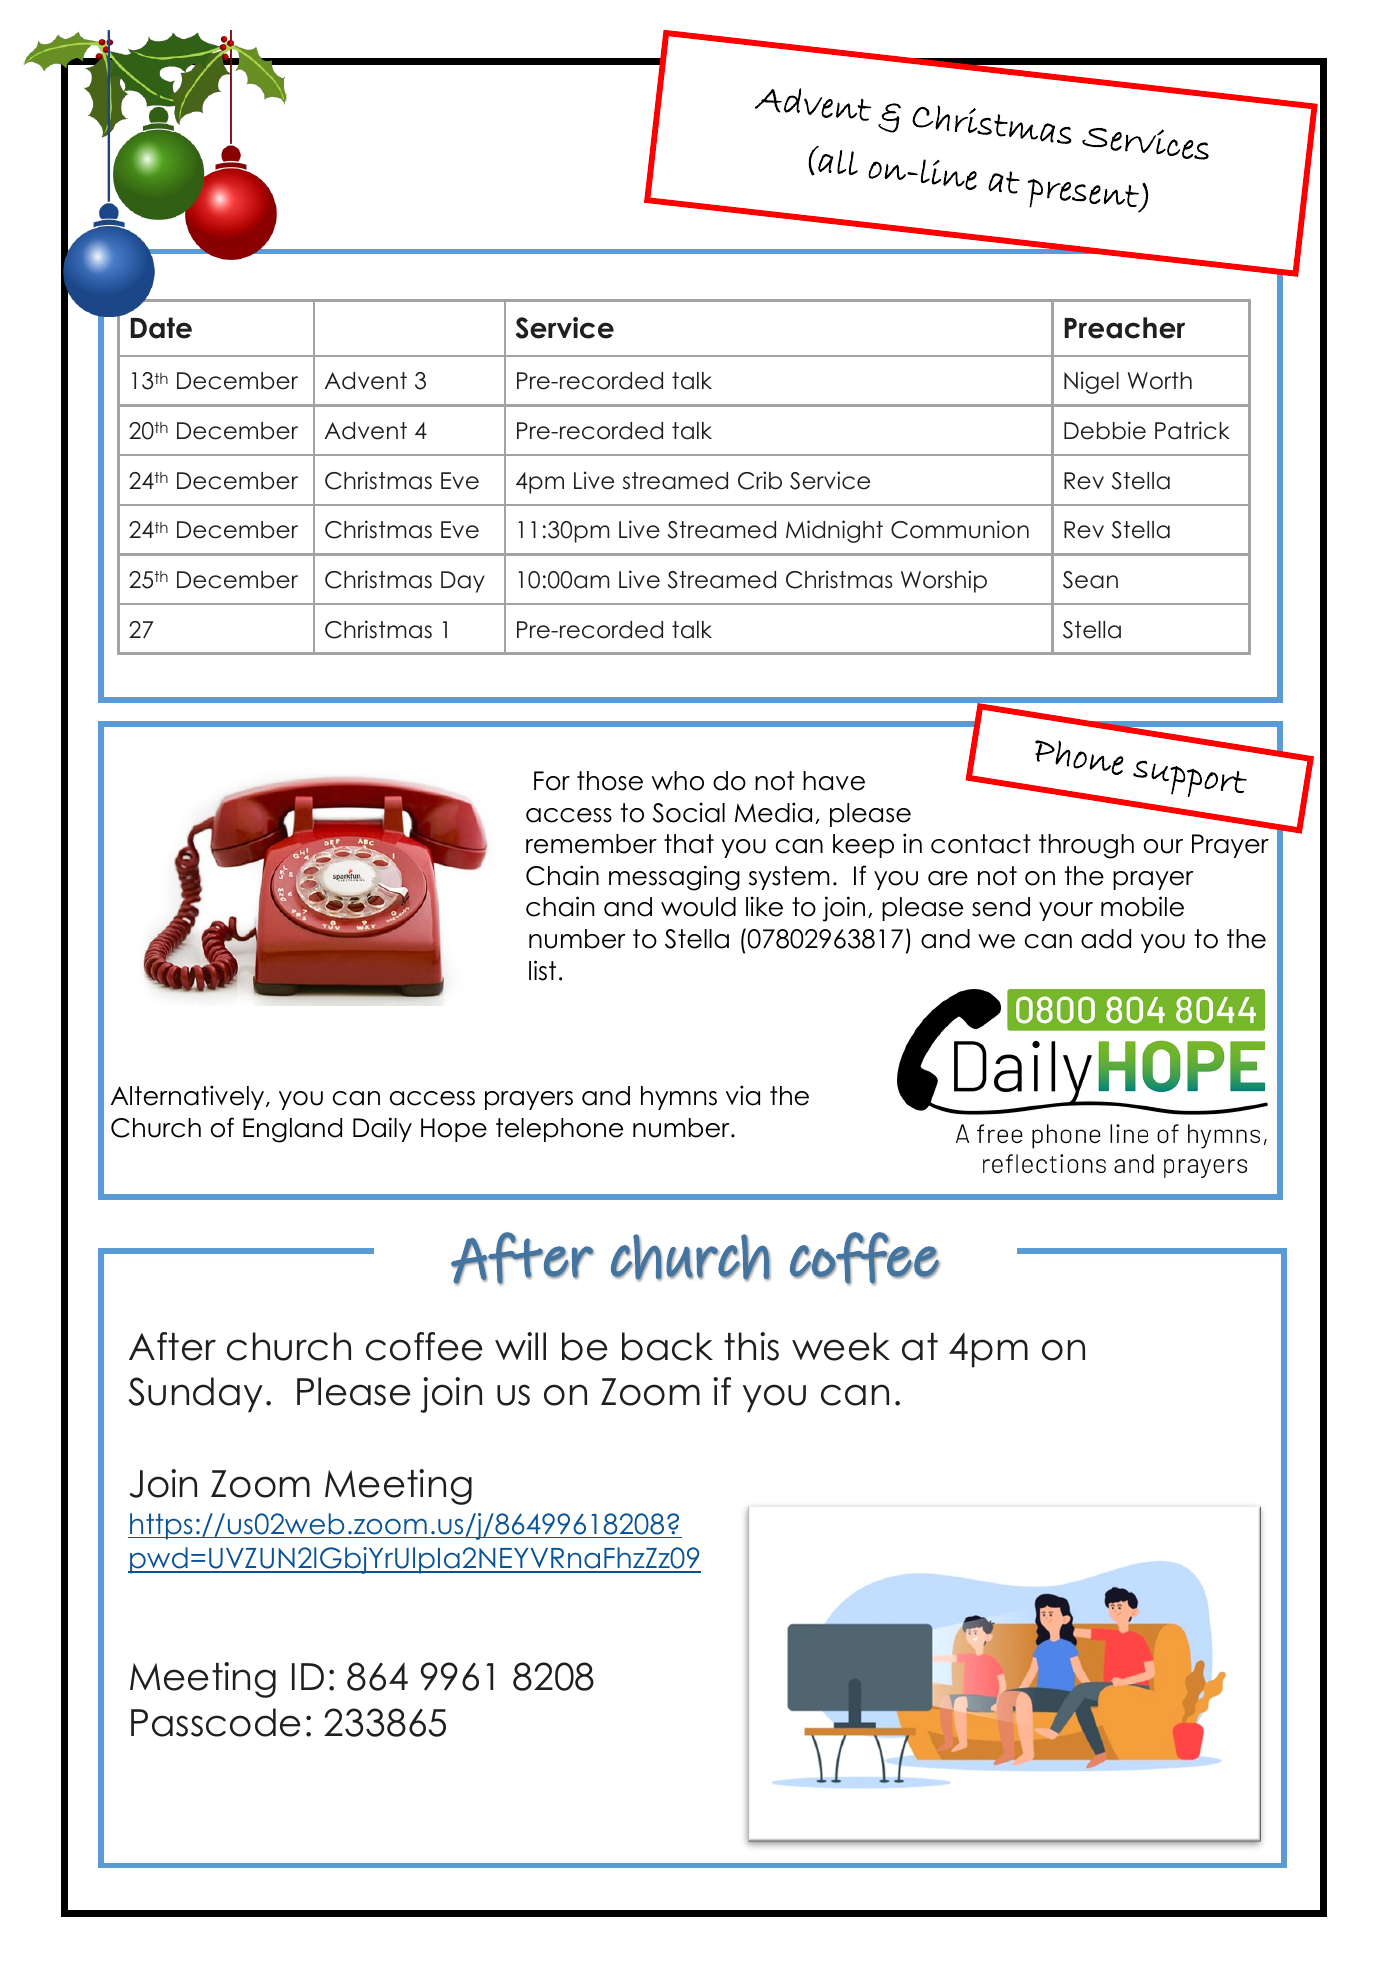 Image resolution: width=1390 pixels, height=1966 pixels. Describe the element at coordinates (1091, 382) in the page. I see `Nigel` at that location.
